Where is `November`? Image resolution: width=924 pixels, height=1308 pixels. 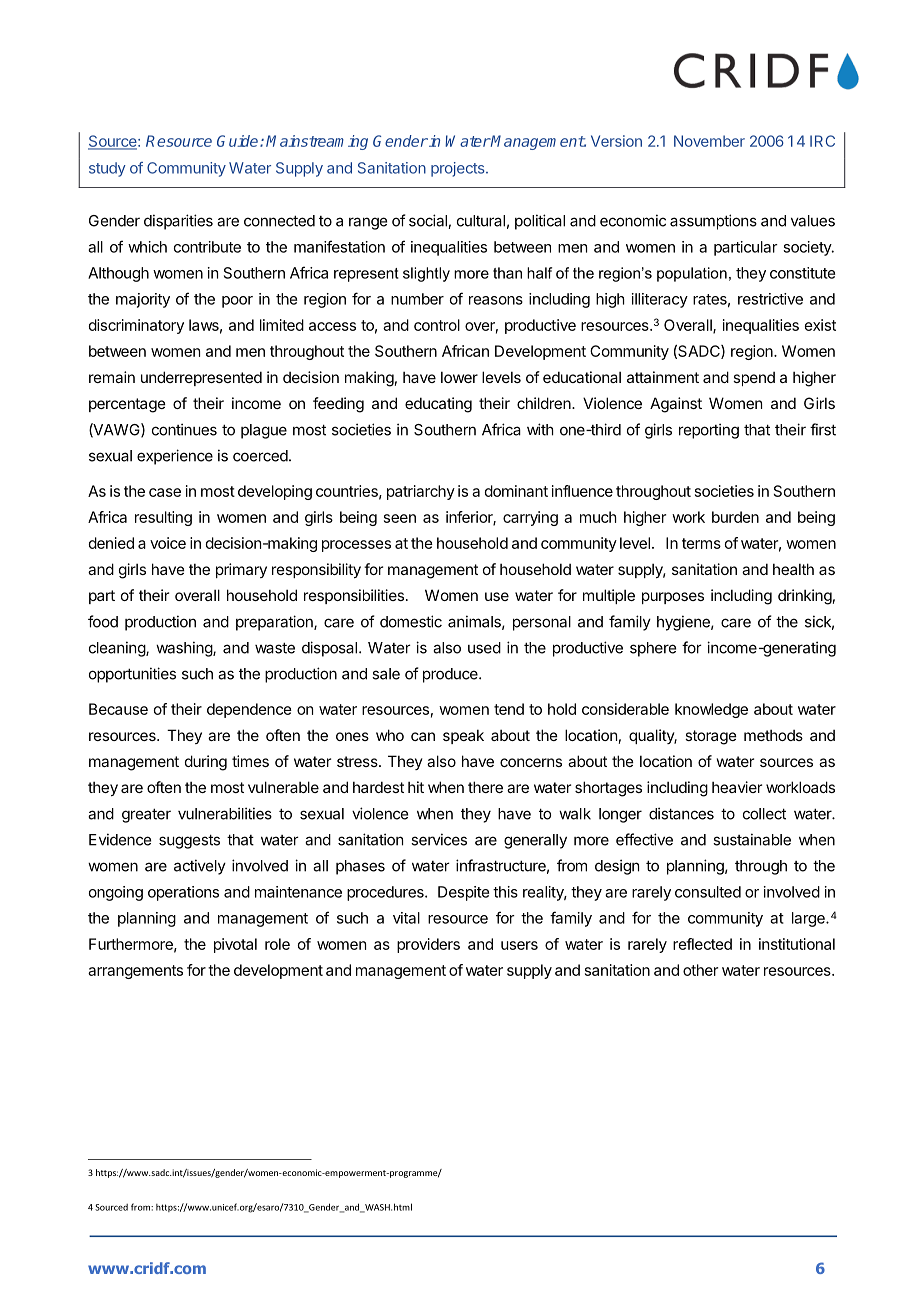 November is located at coordinates (709, 141).
